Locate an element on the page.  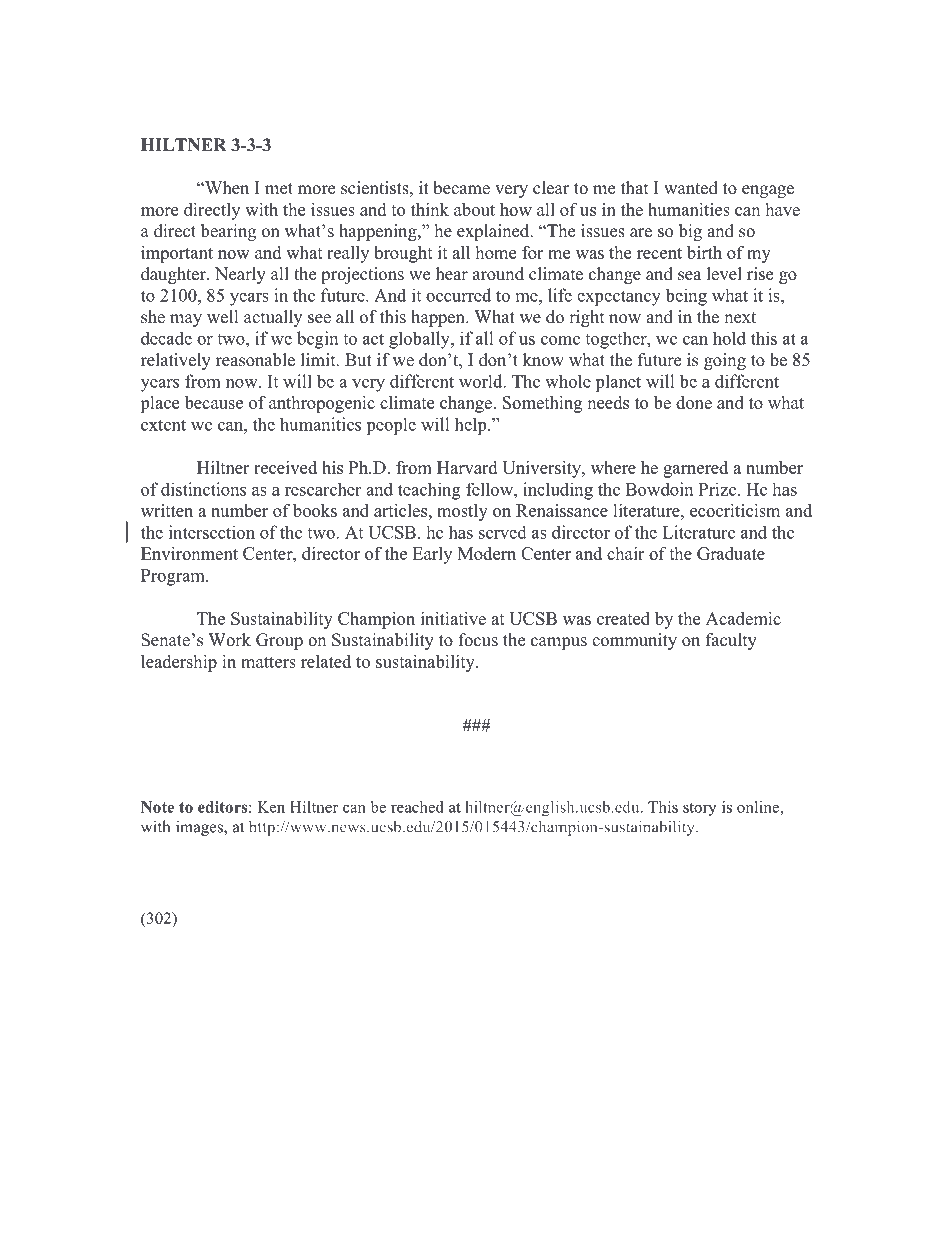
Work is located at coordinates (230, 640).
